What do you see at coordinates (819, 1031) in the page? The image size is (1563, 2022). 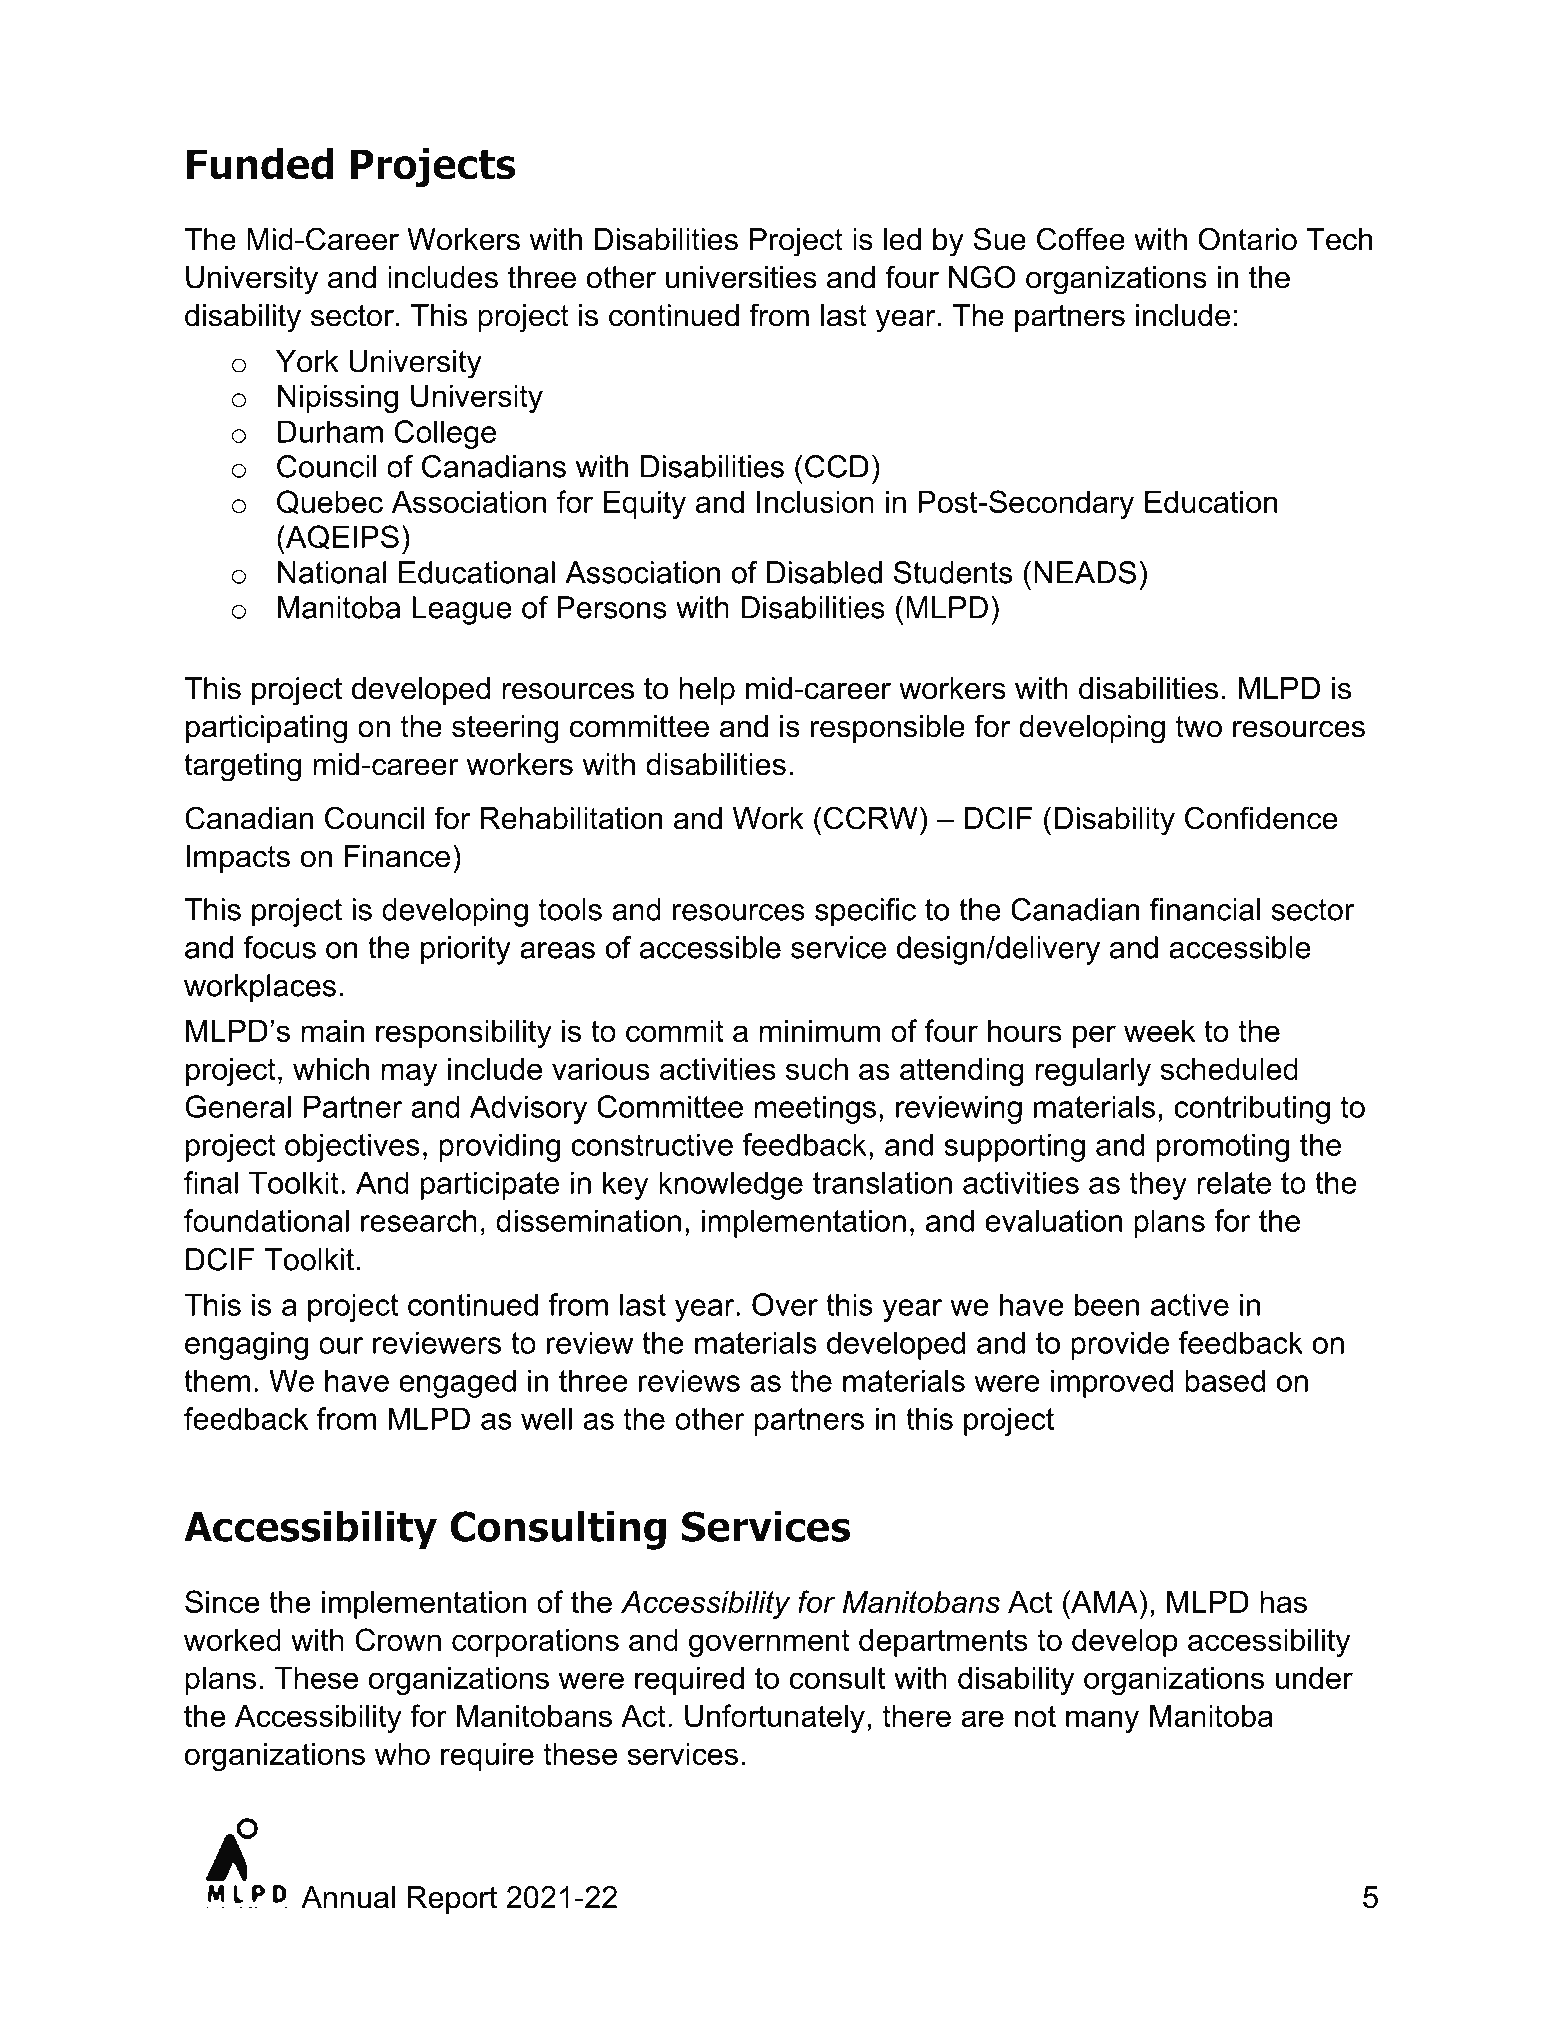 I see `minimum` at bounding box center [819, 1031].
